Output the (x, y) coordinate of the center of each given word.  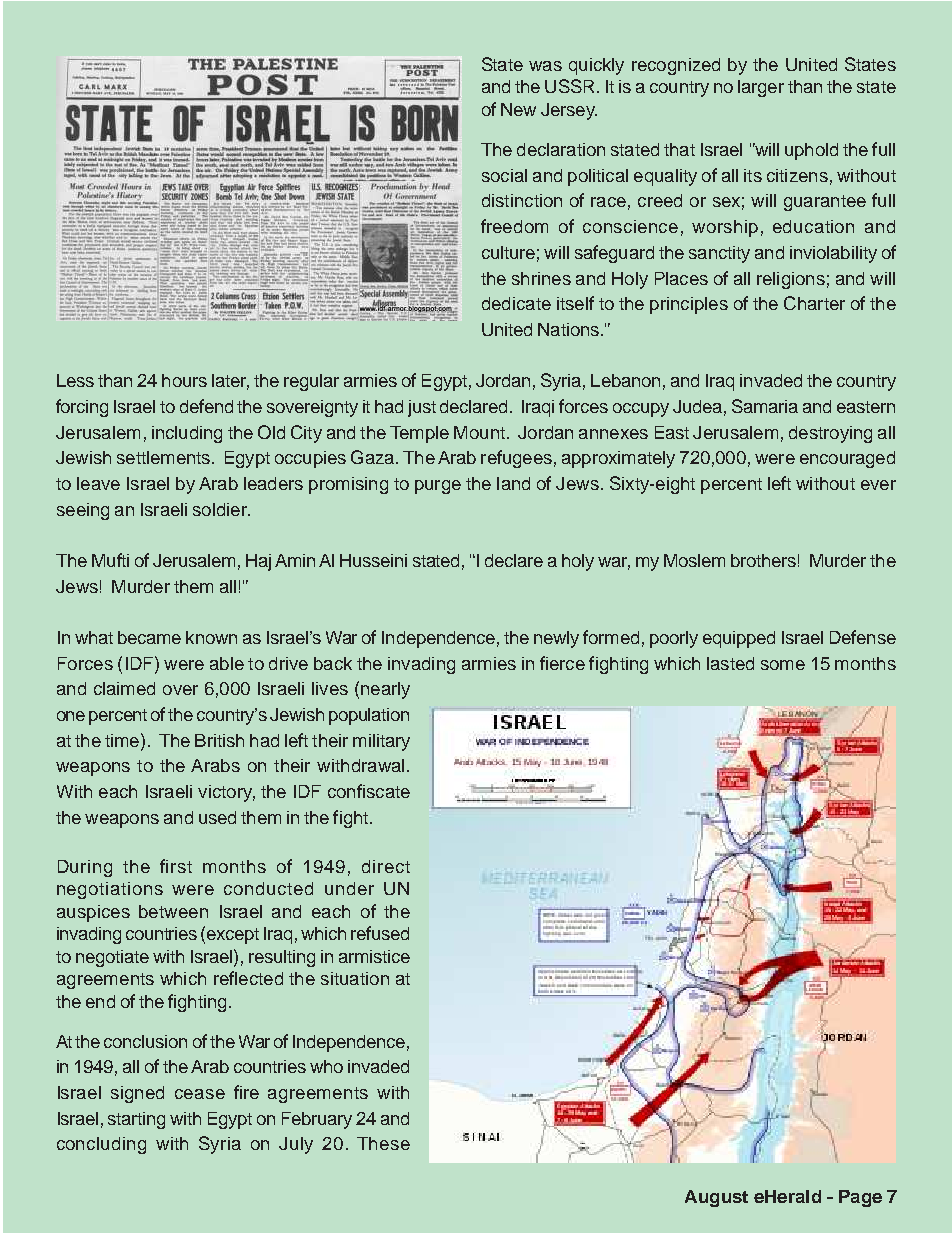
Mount (479, 432)
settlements (163, 457)
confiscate (369, 791)
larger (761, 88)
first (176, 866)
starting (136, 1120)
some (783, 665)
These (383, 1143)
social (504, 175)
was (545, 66)
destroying (830, 434)
